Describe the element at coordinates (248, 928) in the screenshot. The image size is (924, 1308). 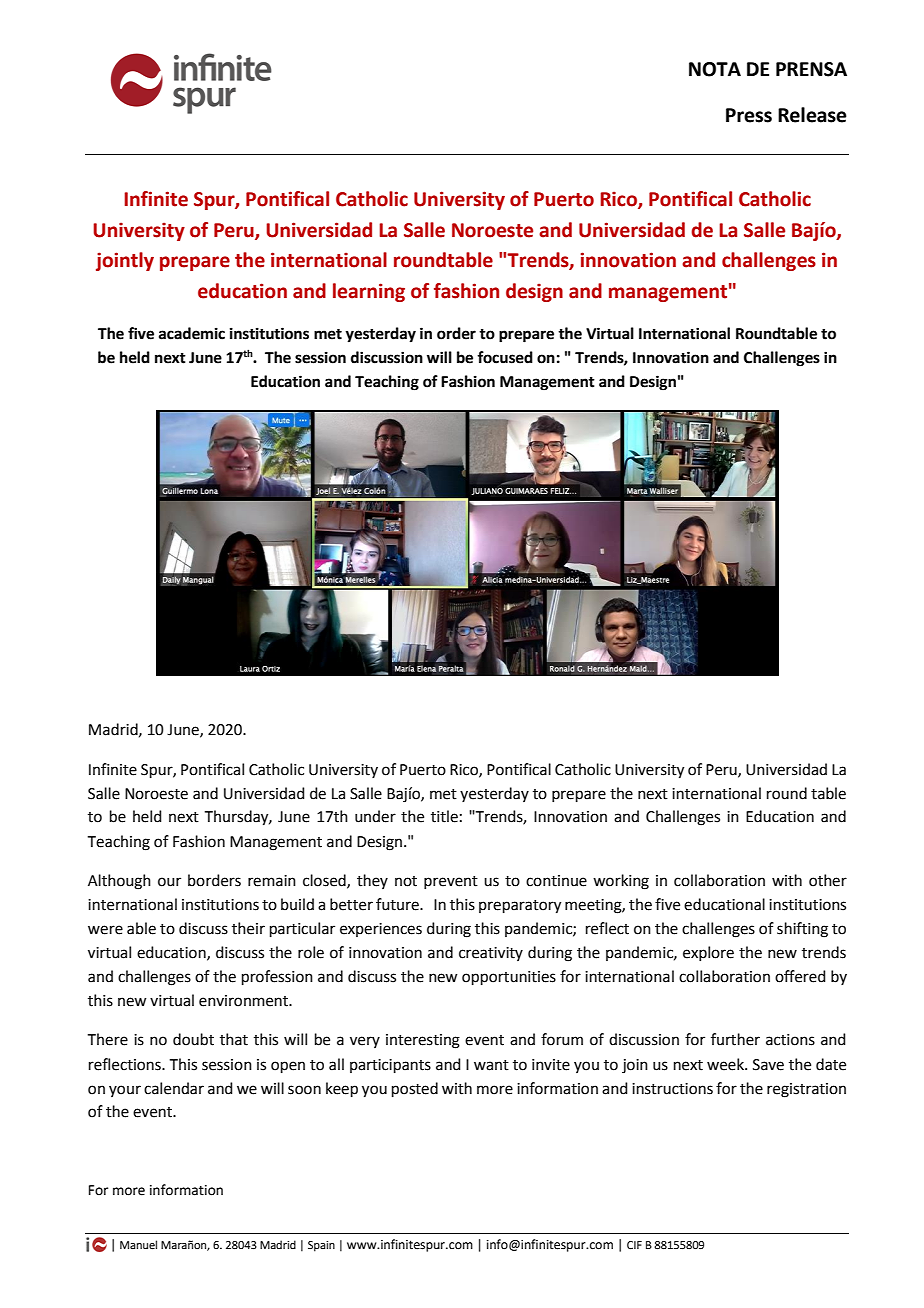
I see `their` at that location.
